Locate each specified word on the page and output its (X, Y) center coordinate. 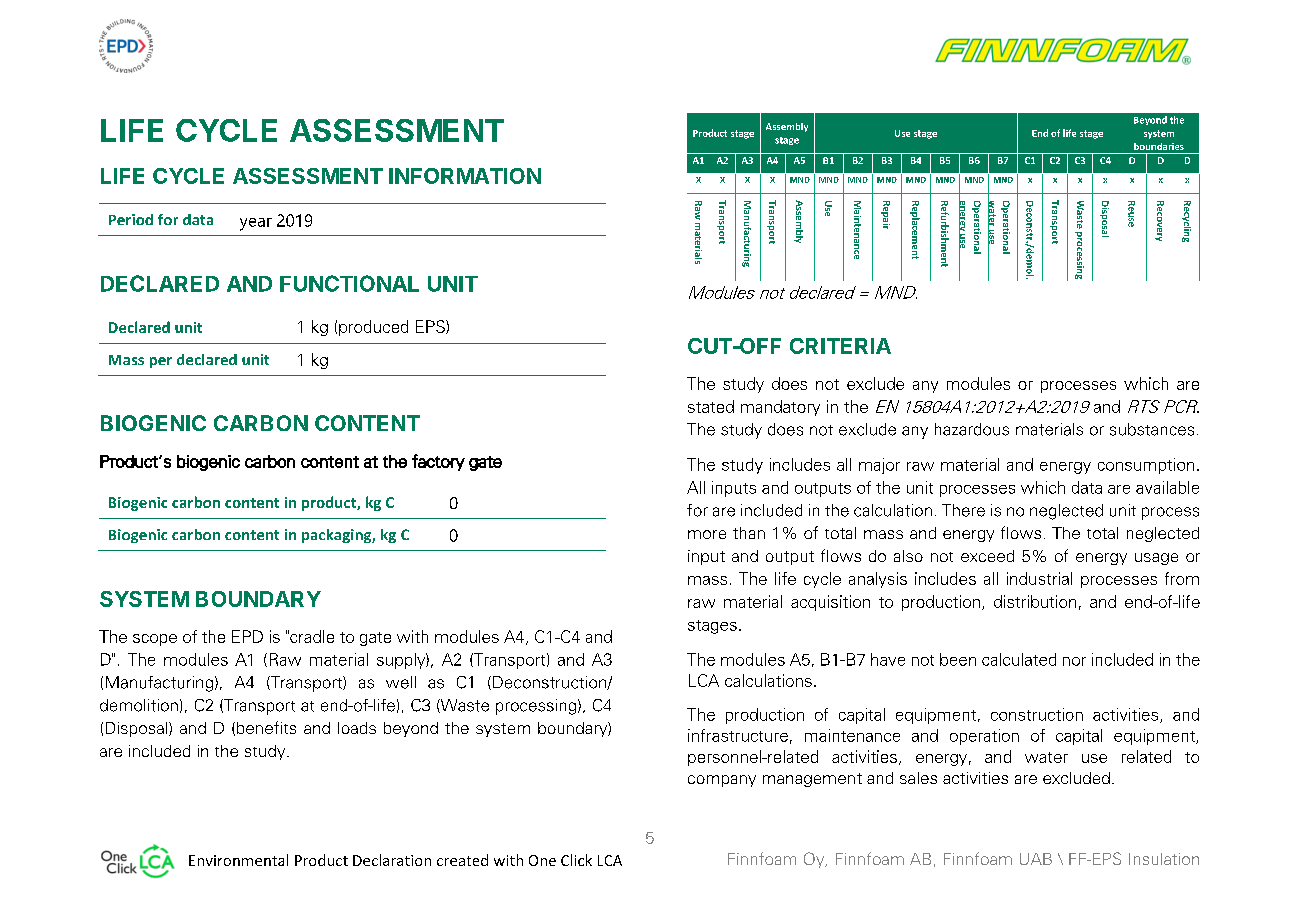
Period (131, 219)
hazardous (972, 429)
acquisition (830, 603)
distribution (1035, 601)
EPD (247, 636)
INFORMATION (465, 176)
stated (711, 406)
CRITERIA (840, 346)
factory (438, 462)
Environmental (238, 860)
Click (576, 860)
